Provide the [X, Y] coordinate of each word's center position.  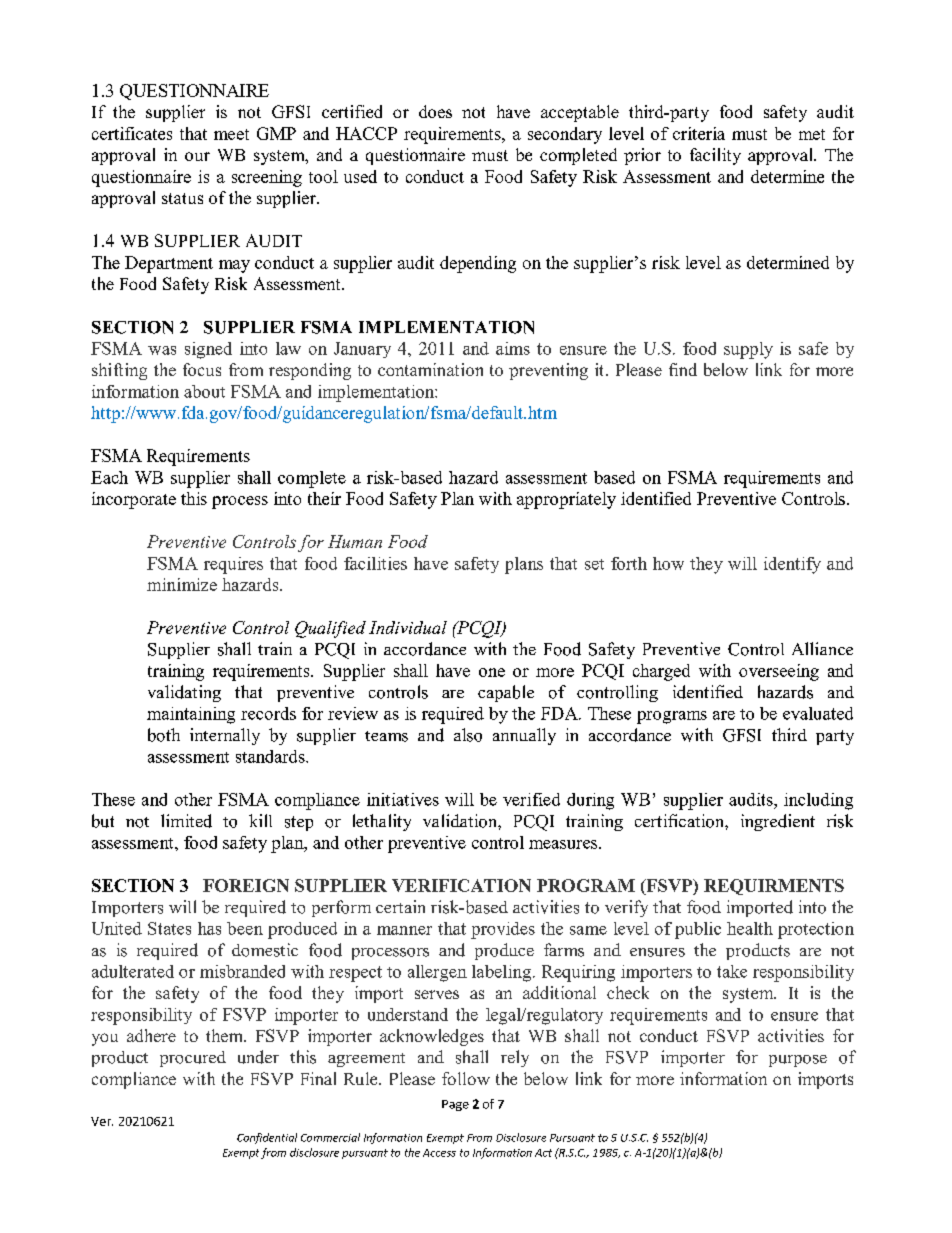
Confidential [267, 1138]
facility [715, 156]
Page [455, 1105]
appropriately [566, 500]
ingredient [778, 822]
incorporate [134, 500]
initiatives [403, 799]
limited [186, 821]
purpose [798, 1061]
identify [792, 565]
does [435, 111]
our [197, 156]
